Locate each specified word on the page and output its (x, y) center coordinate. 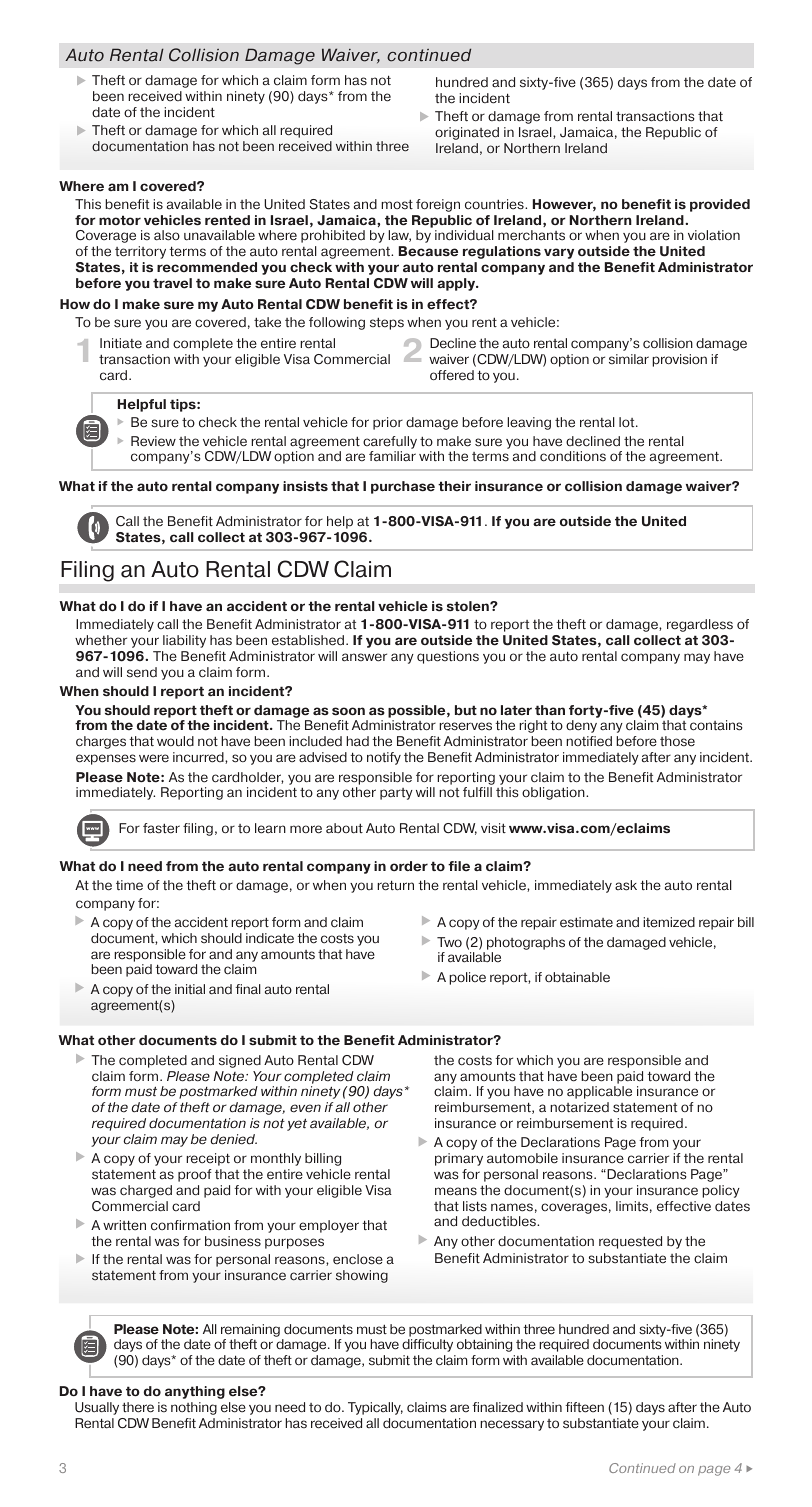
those (677, 741)
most (397, 204)
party (396, 794)
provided (720, 205)
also (167, 235)
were (154, 758)
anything (195, 1392)
